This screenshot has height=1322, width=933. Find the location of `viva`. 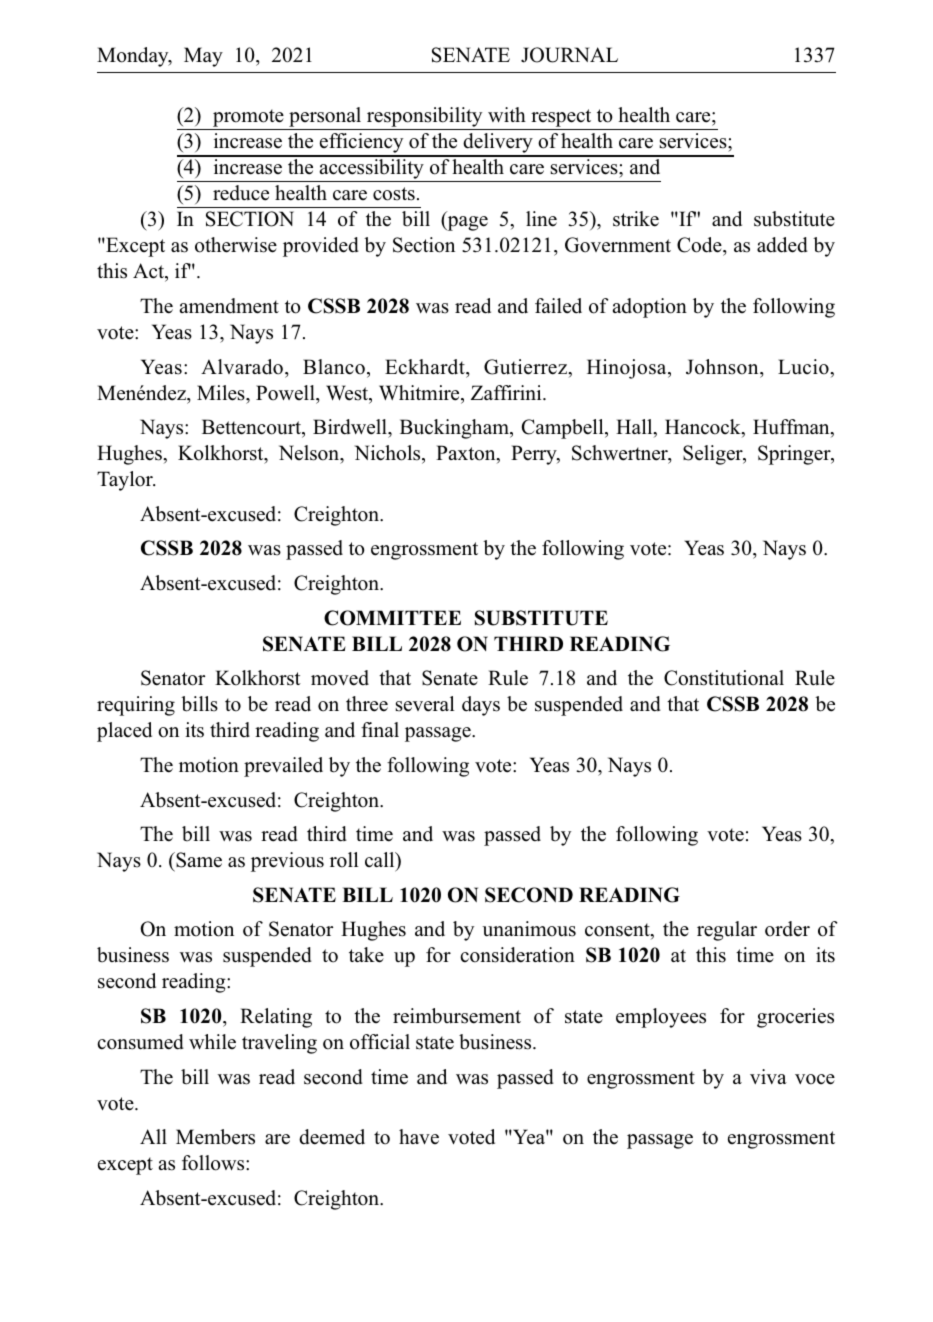

viva is located at coordinates (768, 1076).
